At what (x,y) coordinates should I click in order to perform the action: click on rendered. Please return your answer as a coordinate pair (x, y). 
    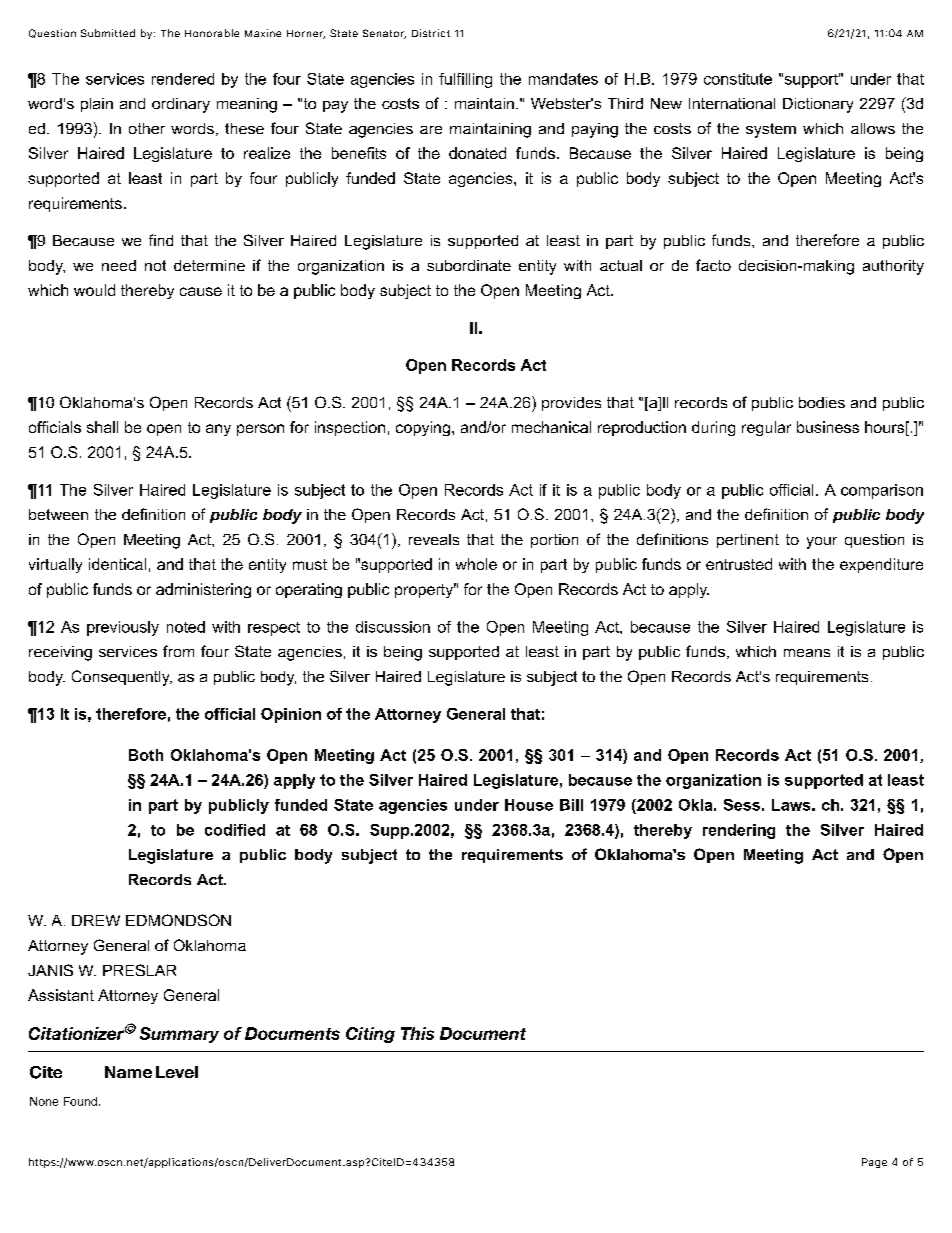
    Looking at the image, I should click on (183, 79).
